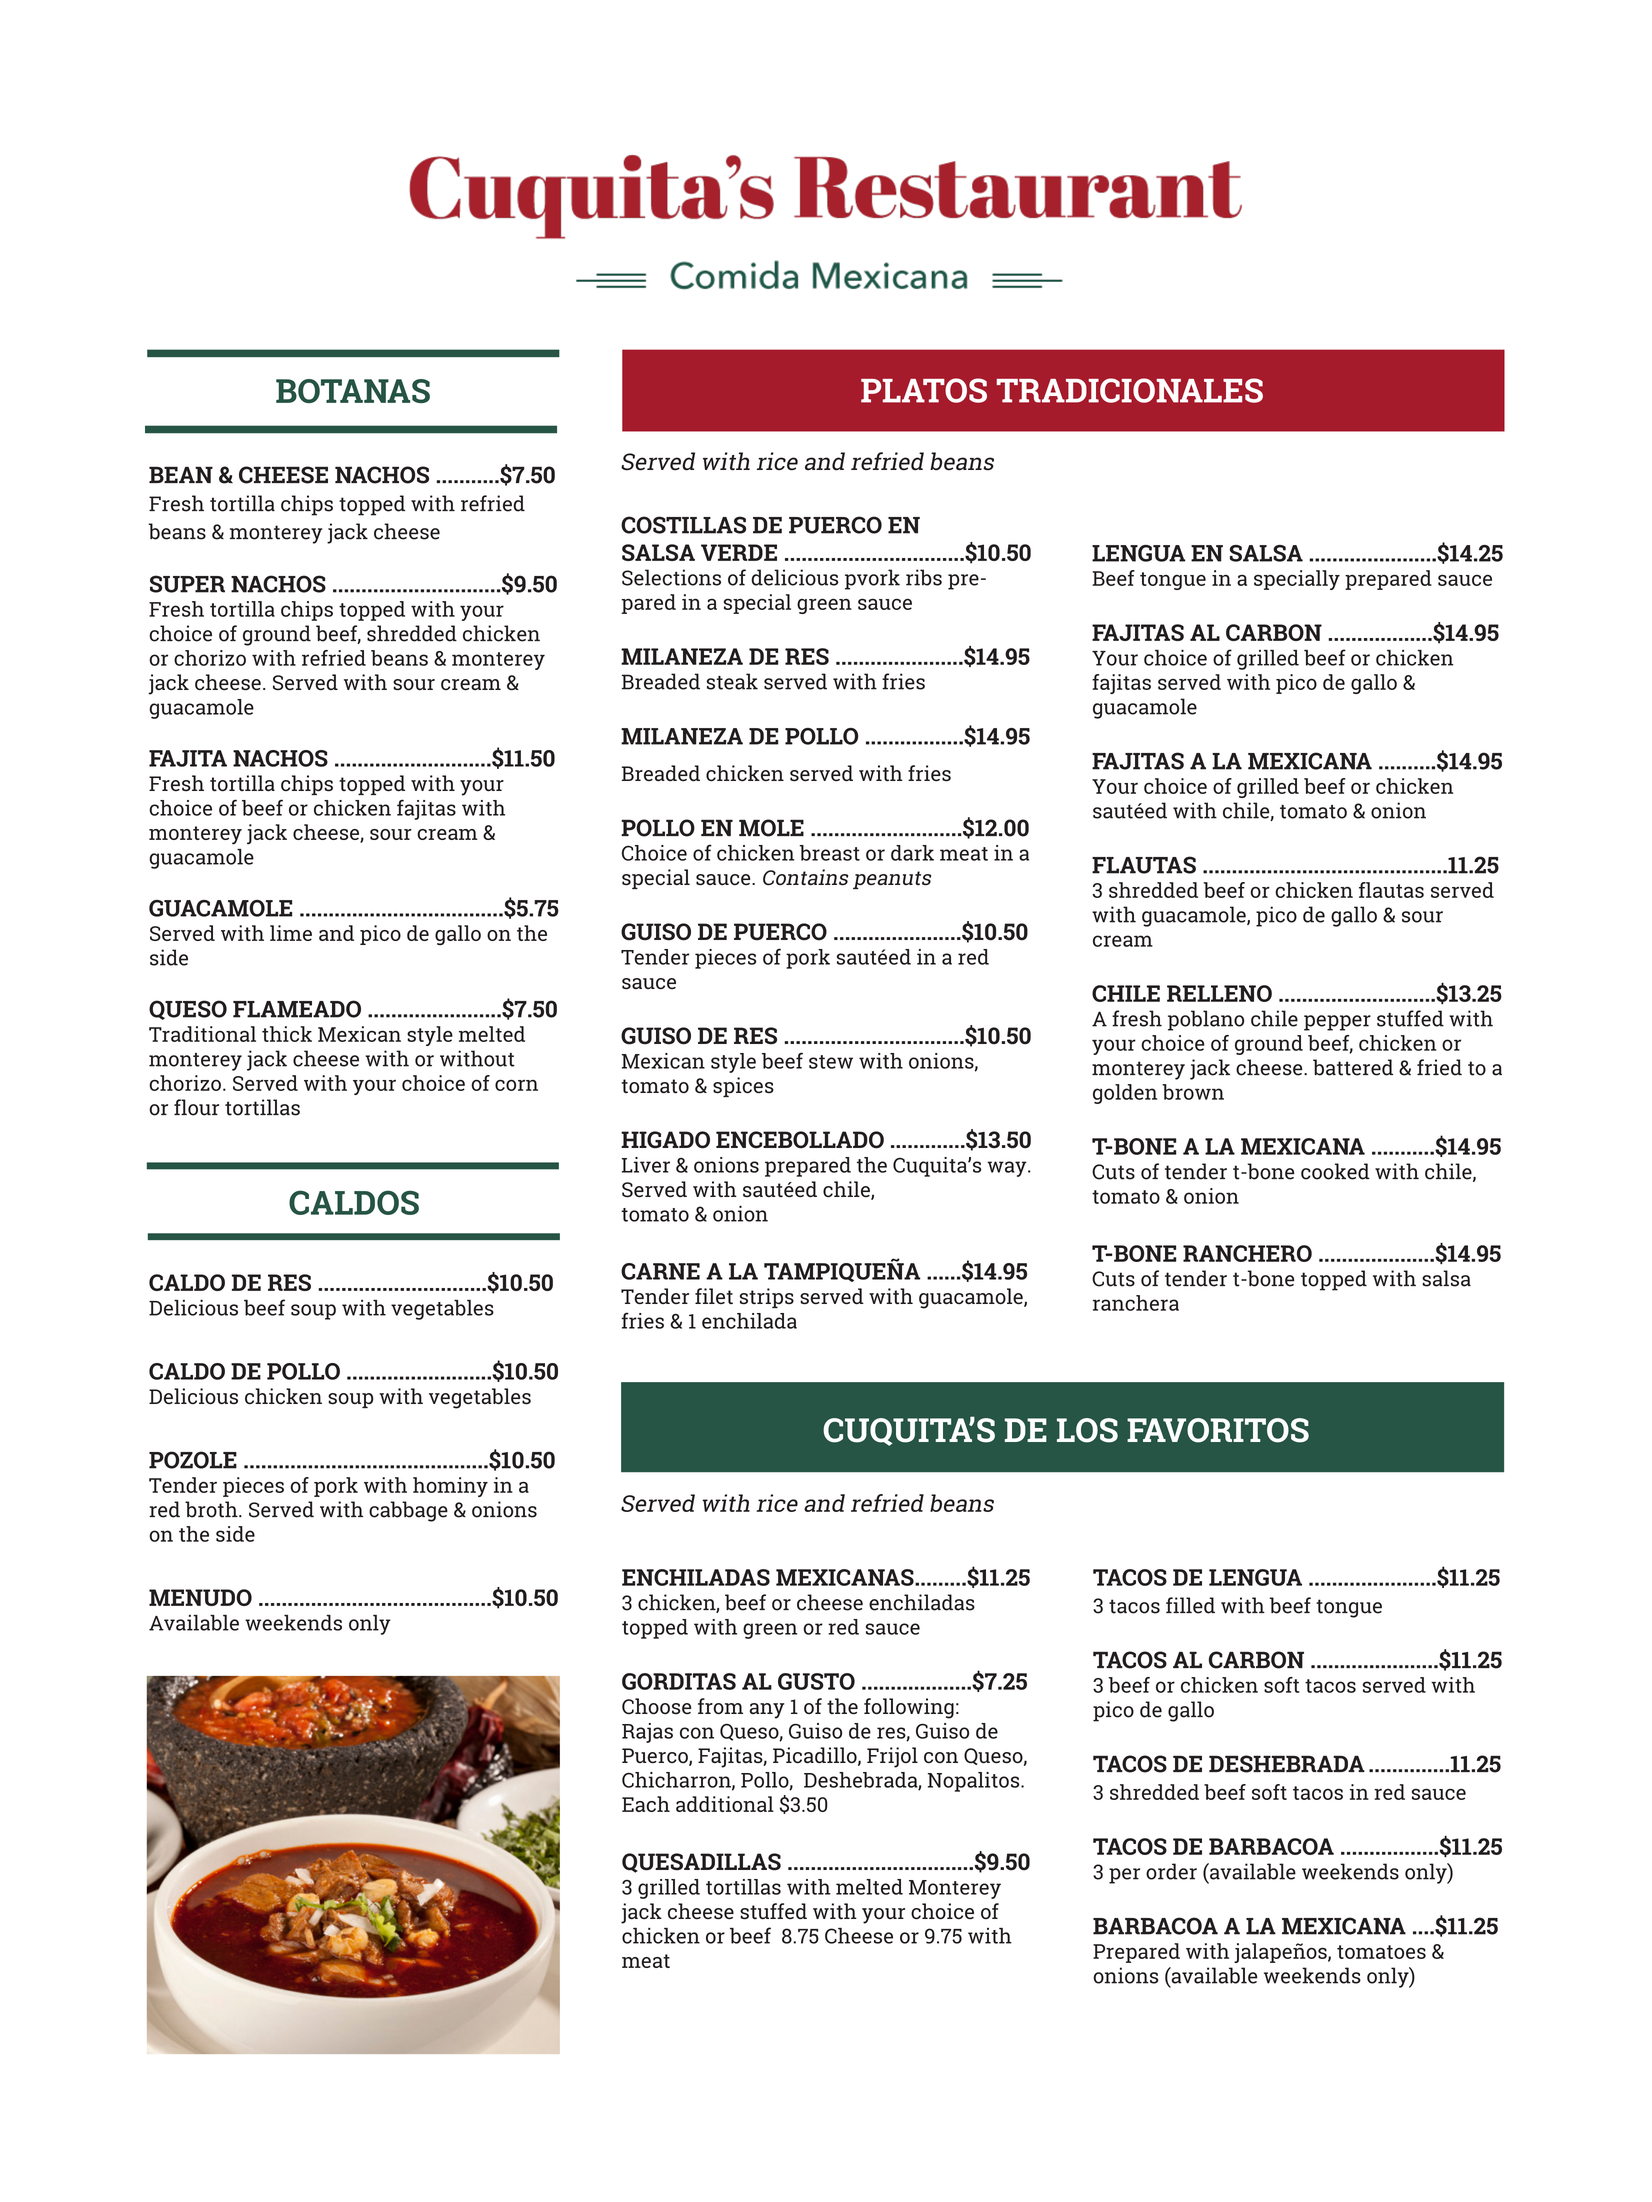 The height and width of the document is (2202, 1652). What do you see at coordinates (739, 552) in the document?
I see `VERDE` at bounding box center [739, 552].
